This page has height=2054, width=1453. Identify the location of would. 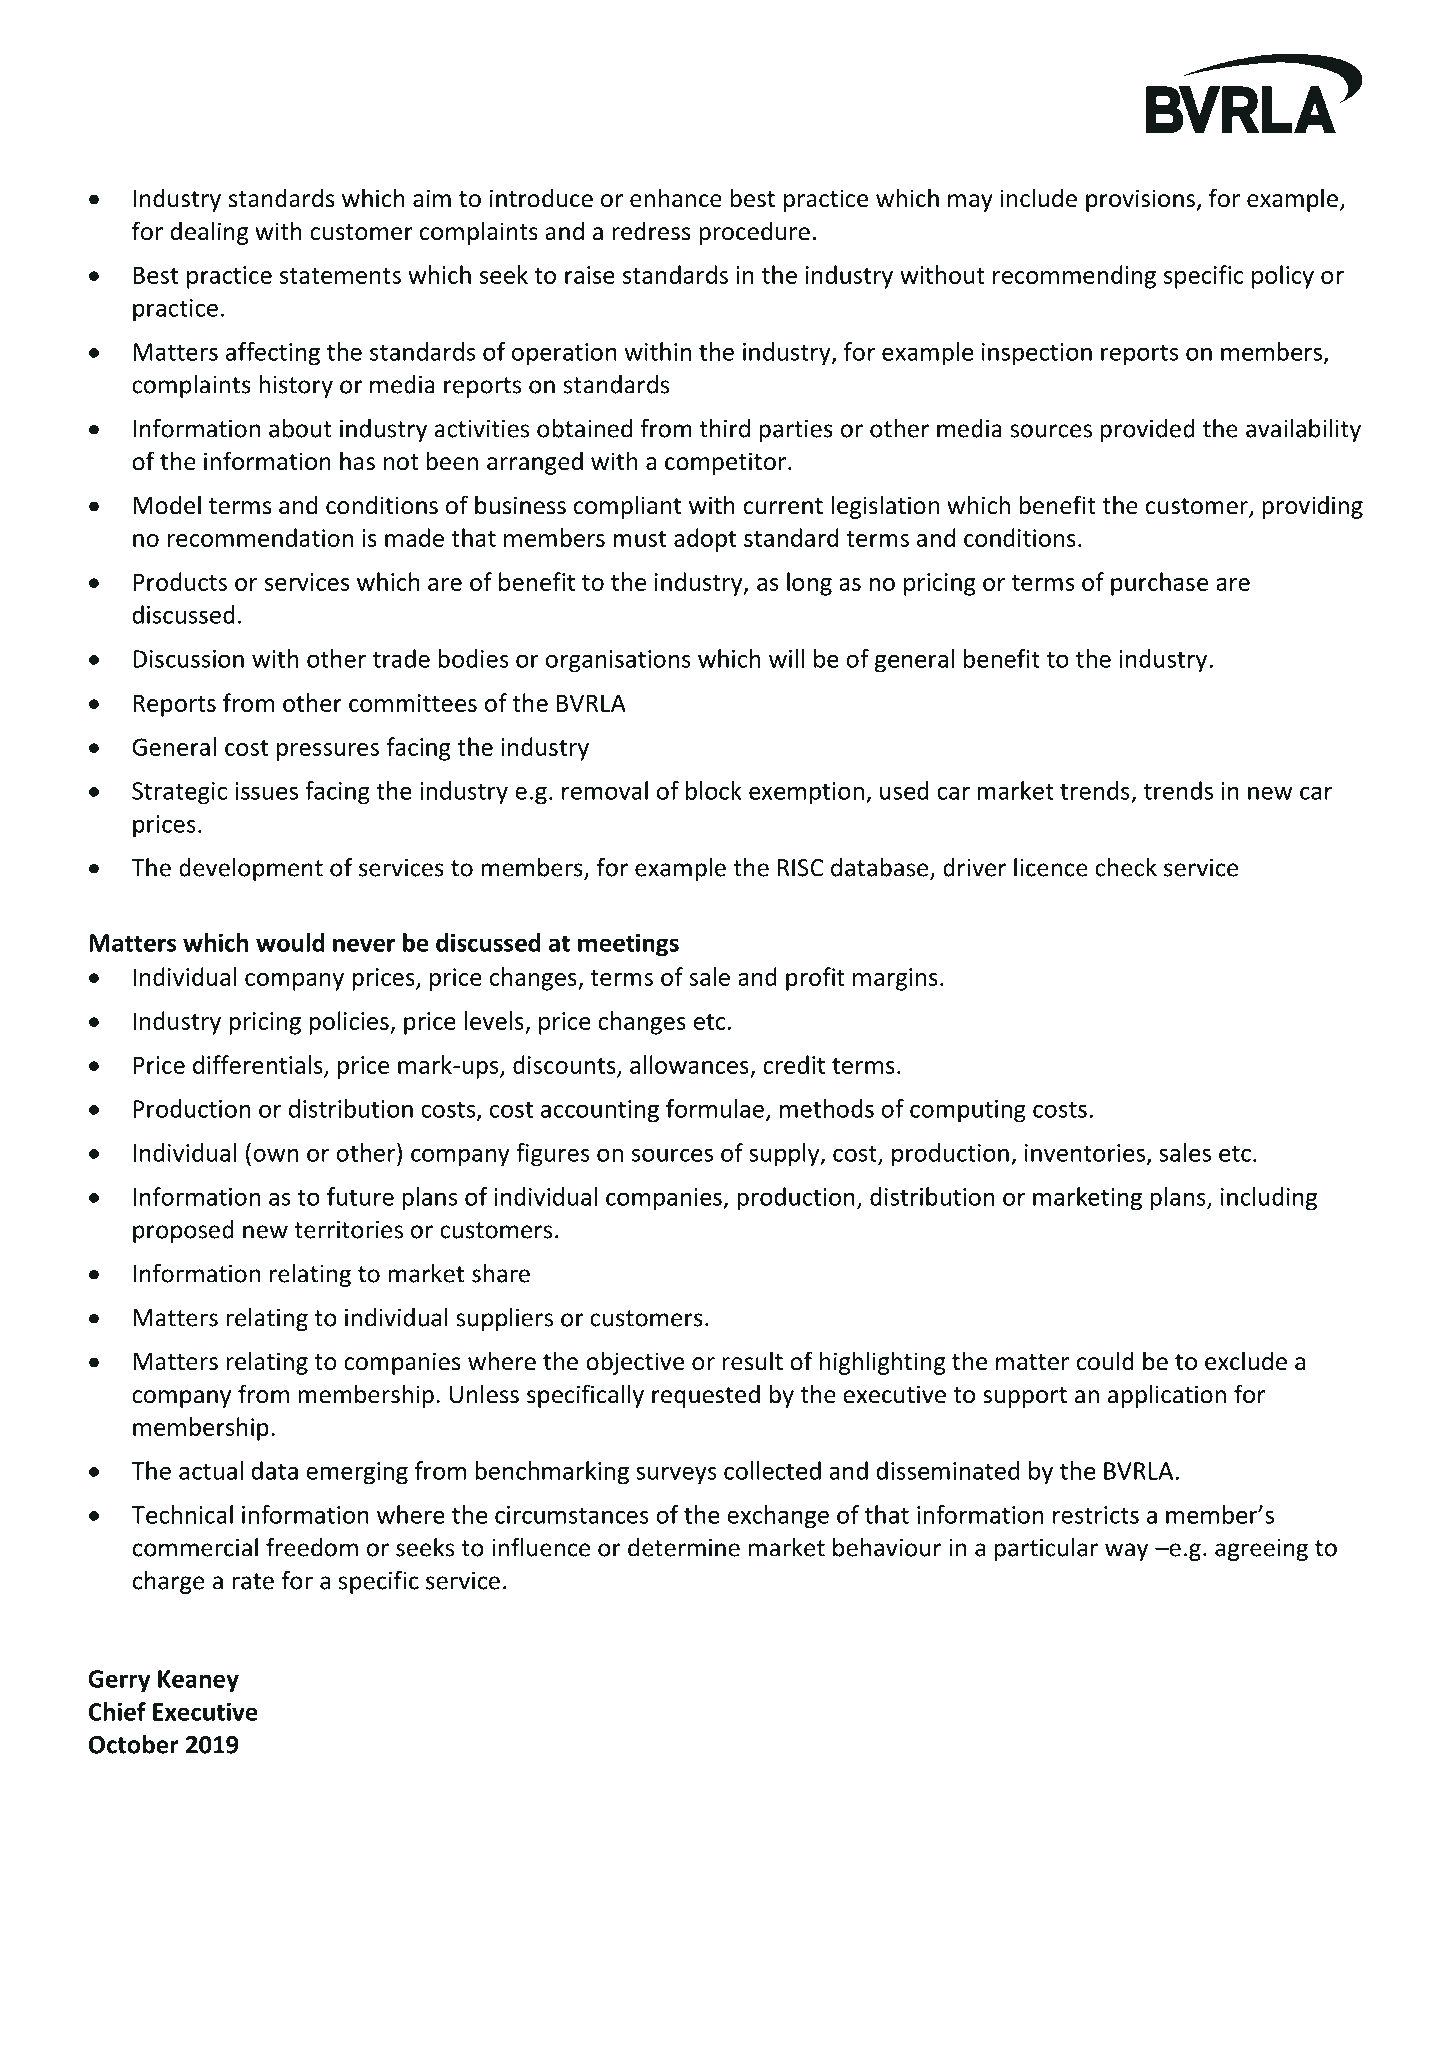
(290, 942).
